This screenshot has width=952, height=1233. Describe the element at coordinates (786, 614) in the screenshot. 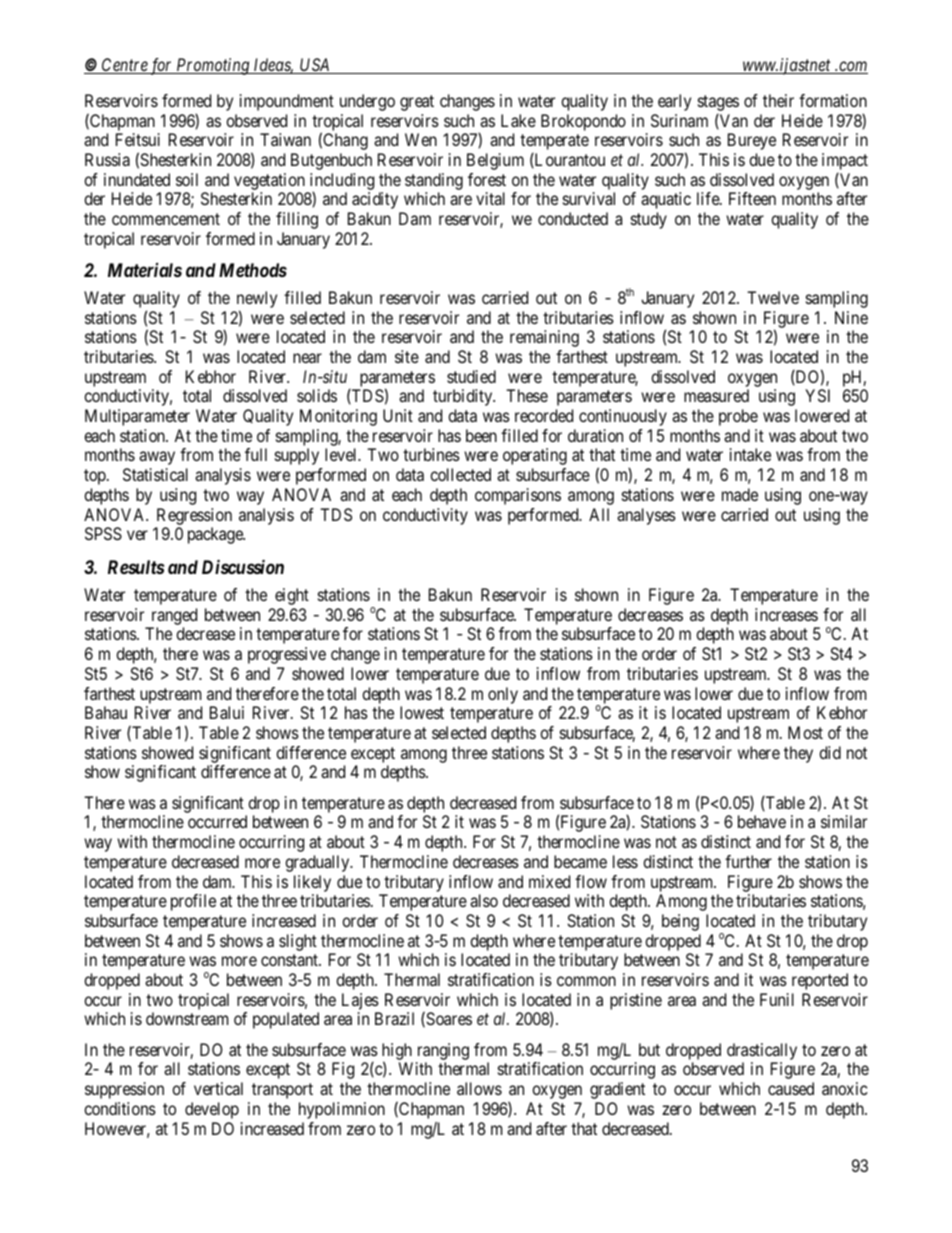

I see `increases` at that location.
